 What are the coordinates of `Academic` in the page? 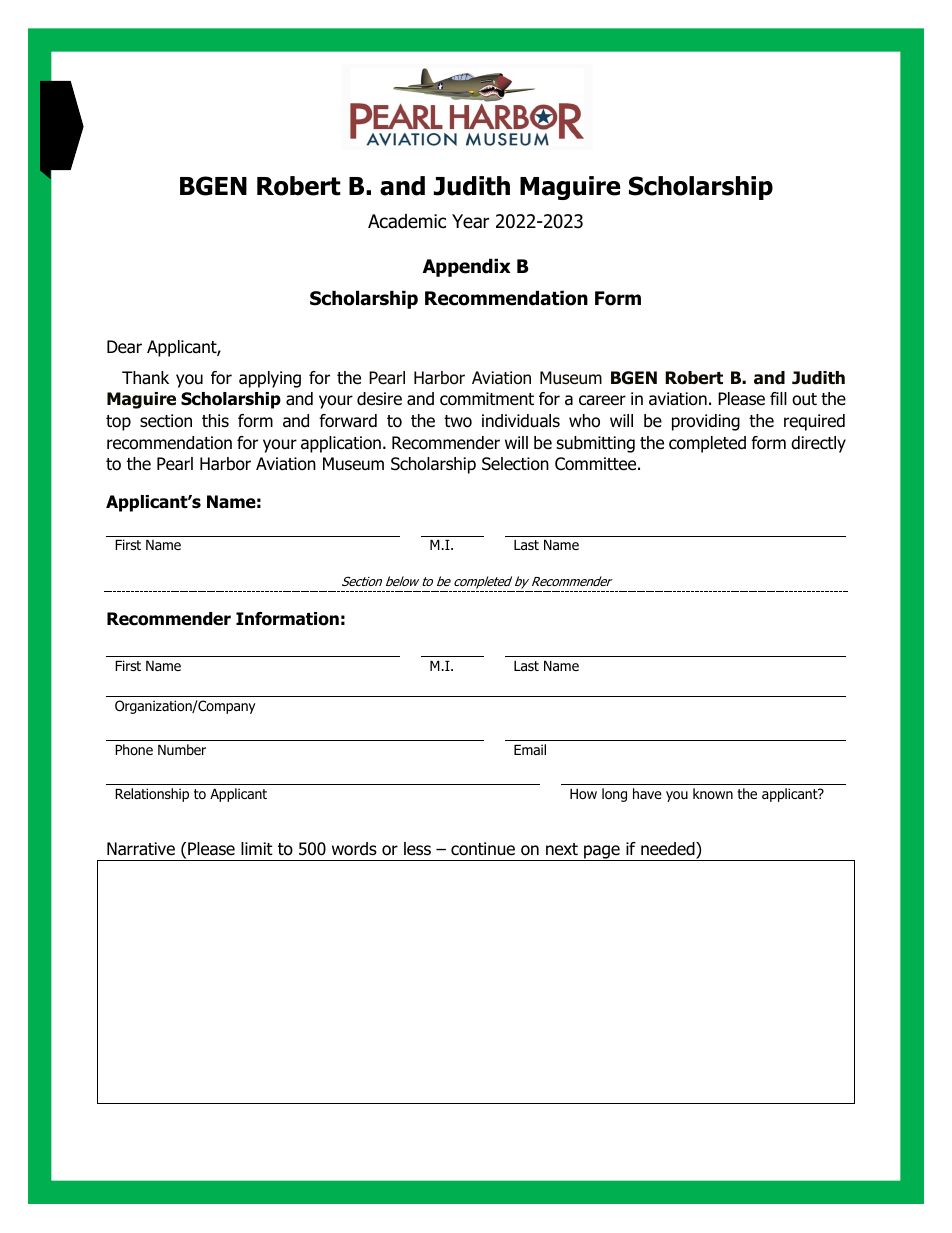 It's located at (407, 221).
